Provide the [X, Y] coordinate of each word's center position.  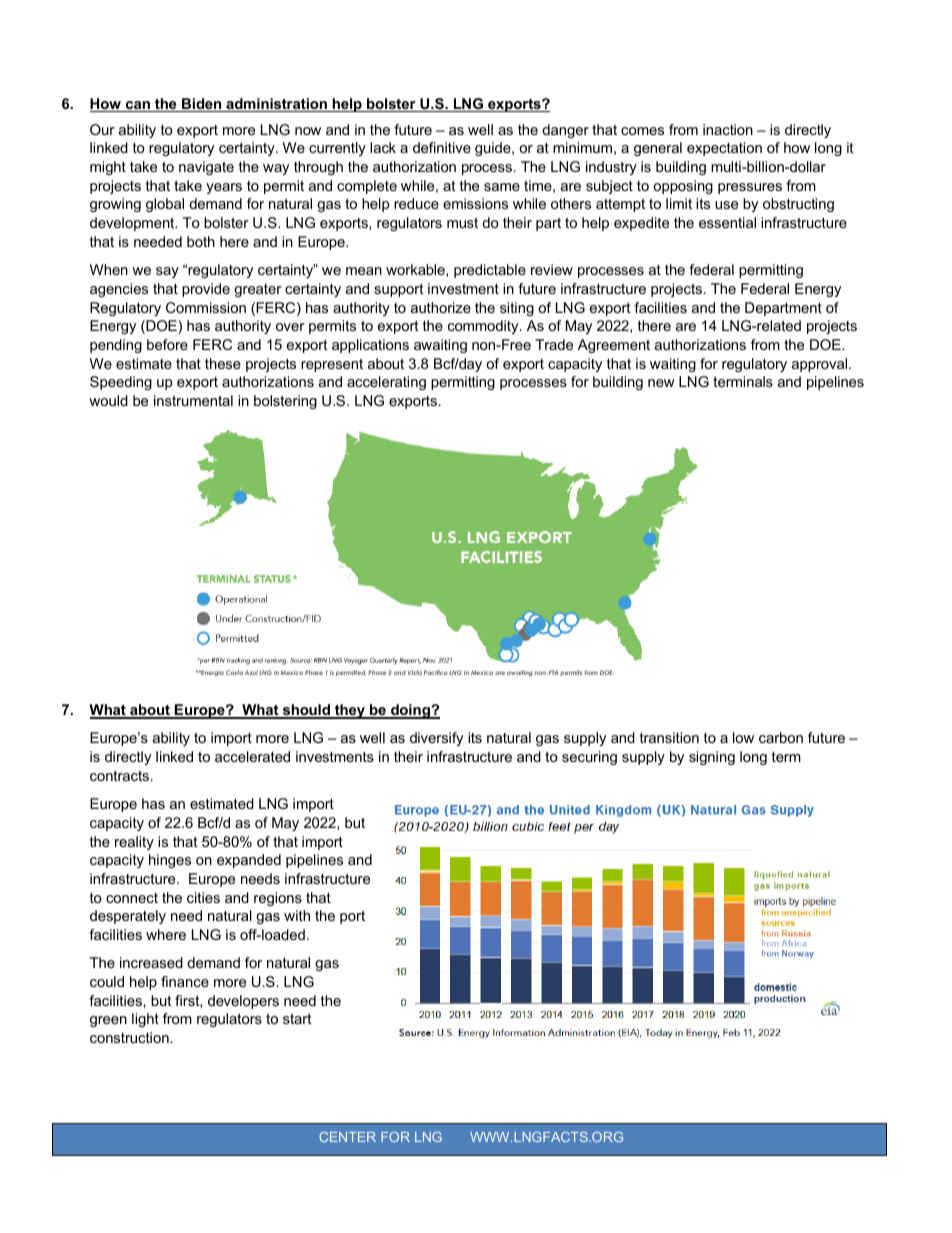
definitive [442, 147]
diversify [436, 739]
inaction [728, 129]
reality [134, 843]
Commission [206, 307]
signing [712, 758]
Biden [202, 105]
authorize [441, 307]
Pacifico [436, 672]
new [661, 383]
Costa [234, 672]
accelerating [386, 383]
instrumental [193, 400]
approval [821, 365]
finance [185, 981]
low [743, 737]
